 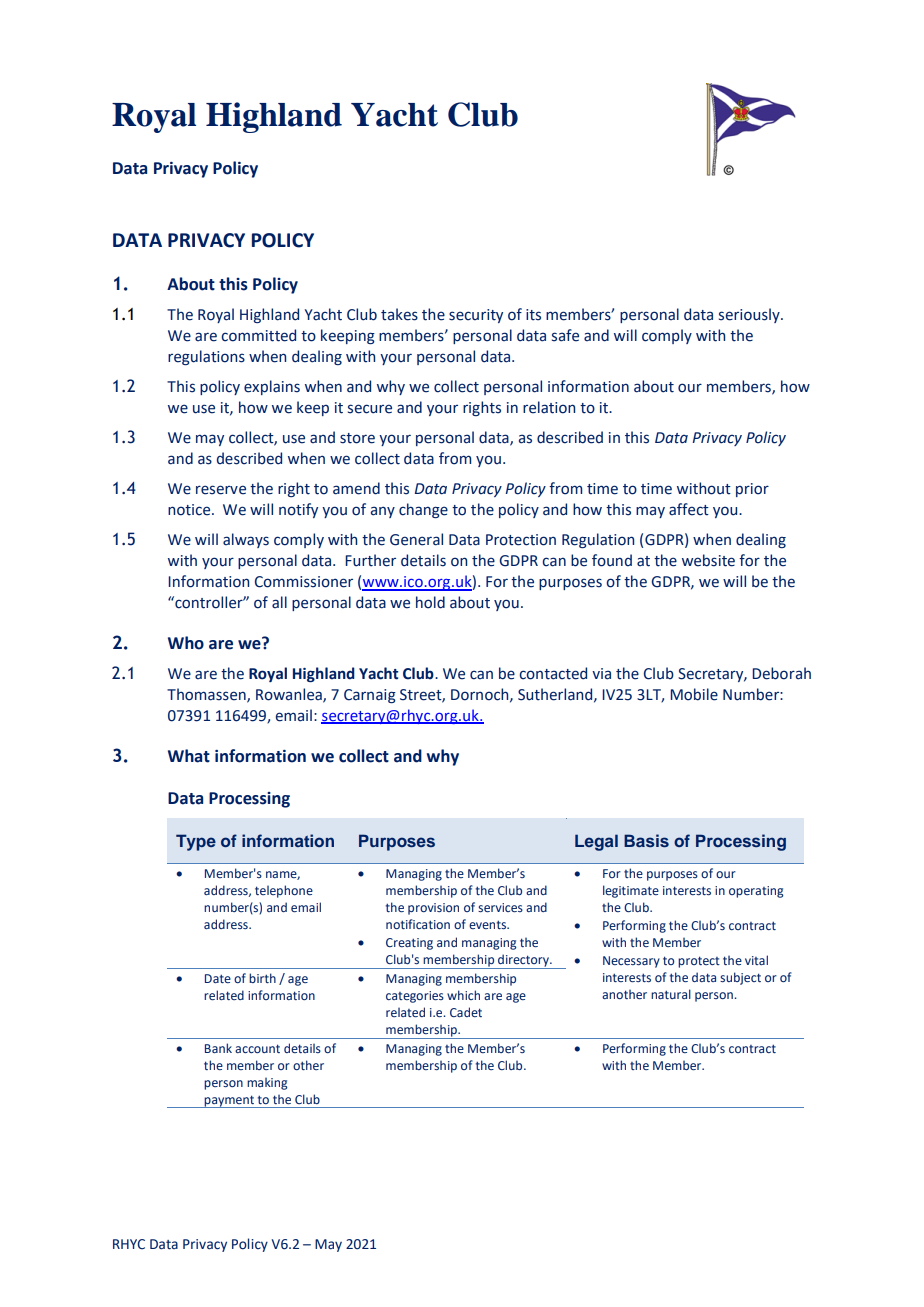 I want to click on committed, so click(x=258, y=335).
